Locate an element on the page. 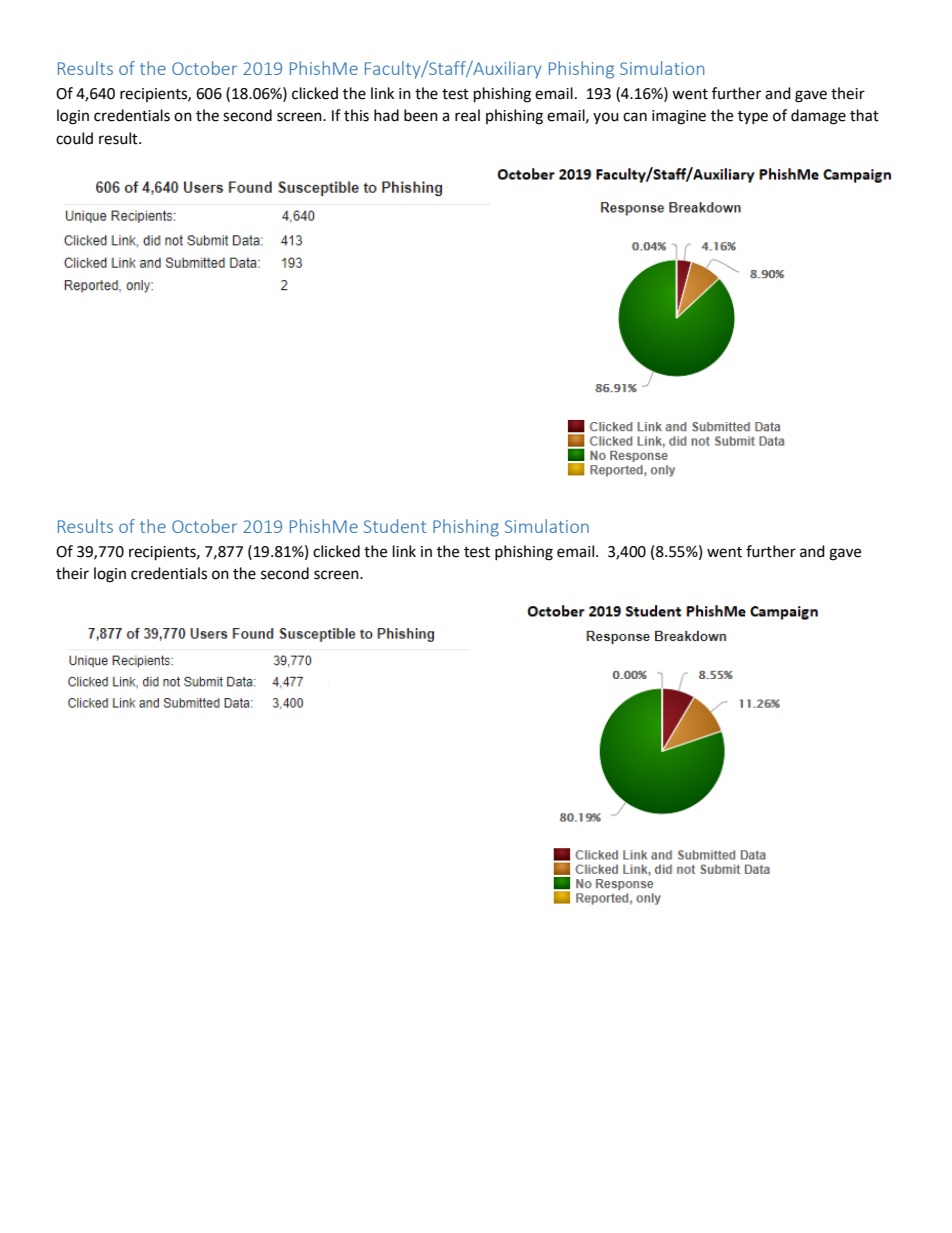 This image has height=1233, width=952. that is located at coordinates (864, 115).
